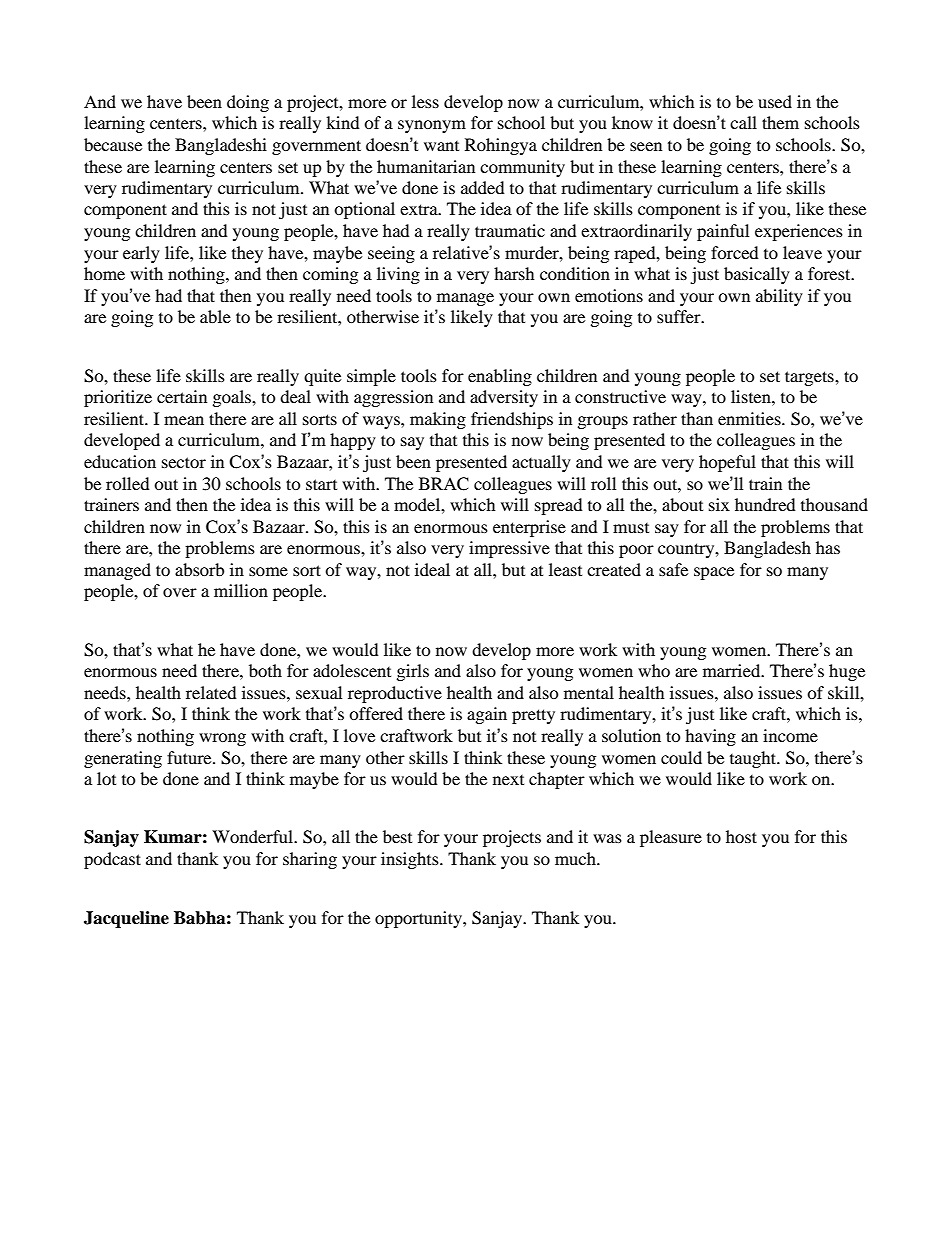  Describe the element at coordinates (182, 396) in the screenshot. I see `certain` at that location.
